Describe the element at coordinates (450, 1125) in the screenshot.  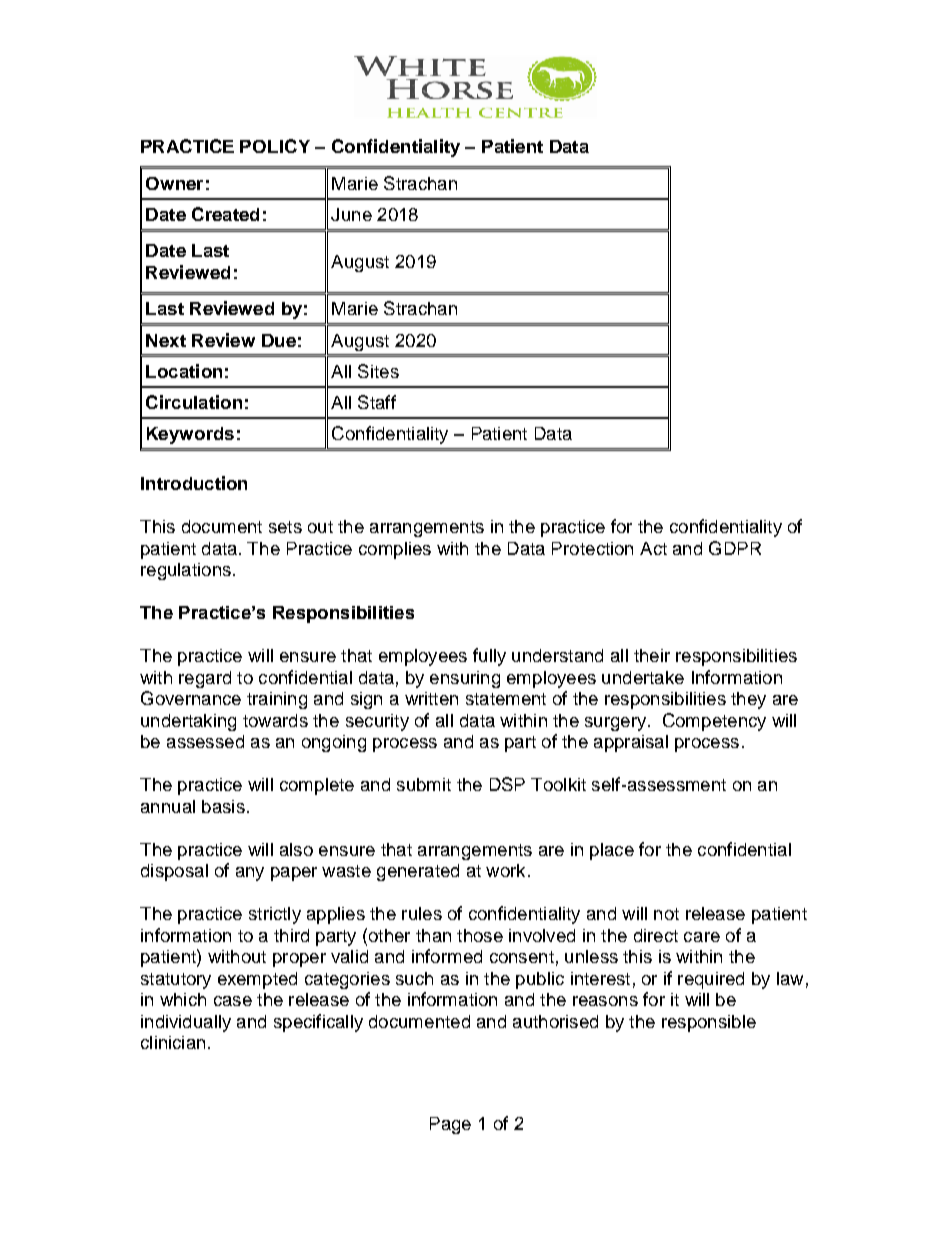
I see `Page` at that location.
